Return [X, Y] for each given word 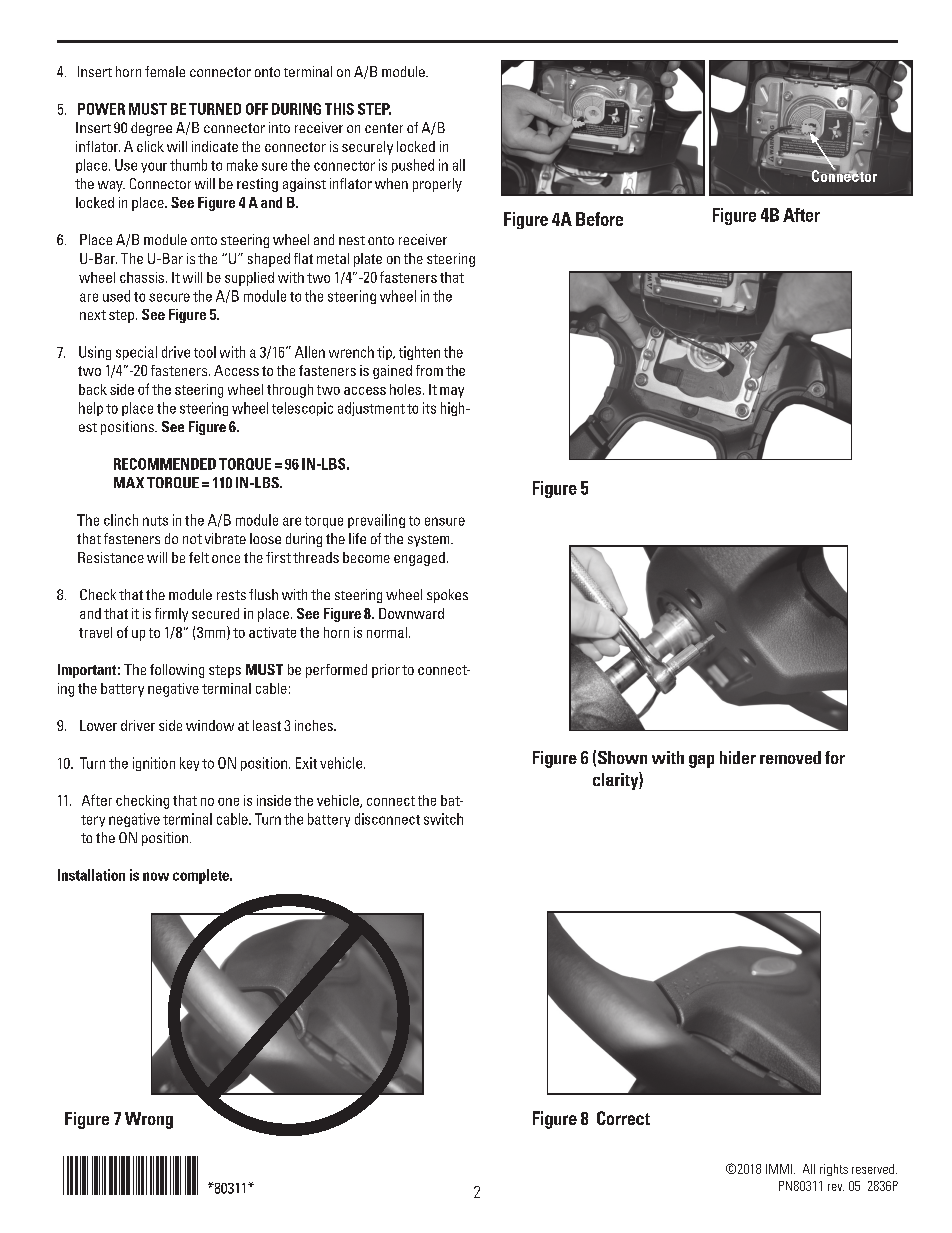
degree [151, 129]
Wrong [149, 1120]
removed [790, 757]
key [189, 764]
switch [443, 819]
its [429, 408]
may [452, 392]
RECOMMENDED [165, 464]
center [384, 128]
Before [599, 219]
